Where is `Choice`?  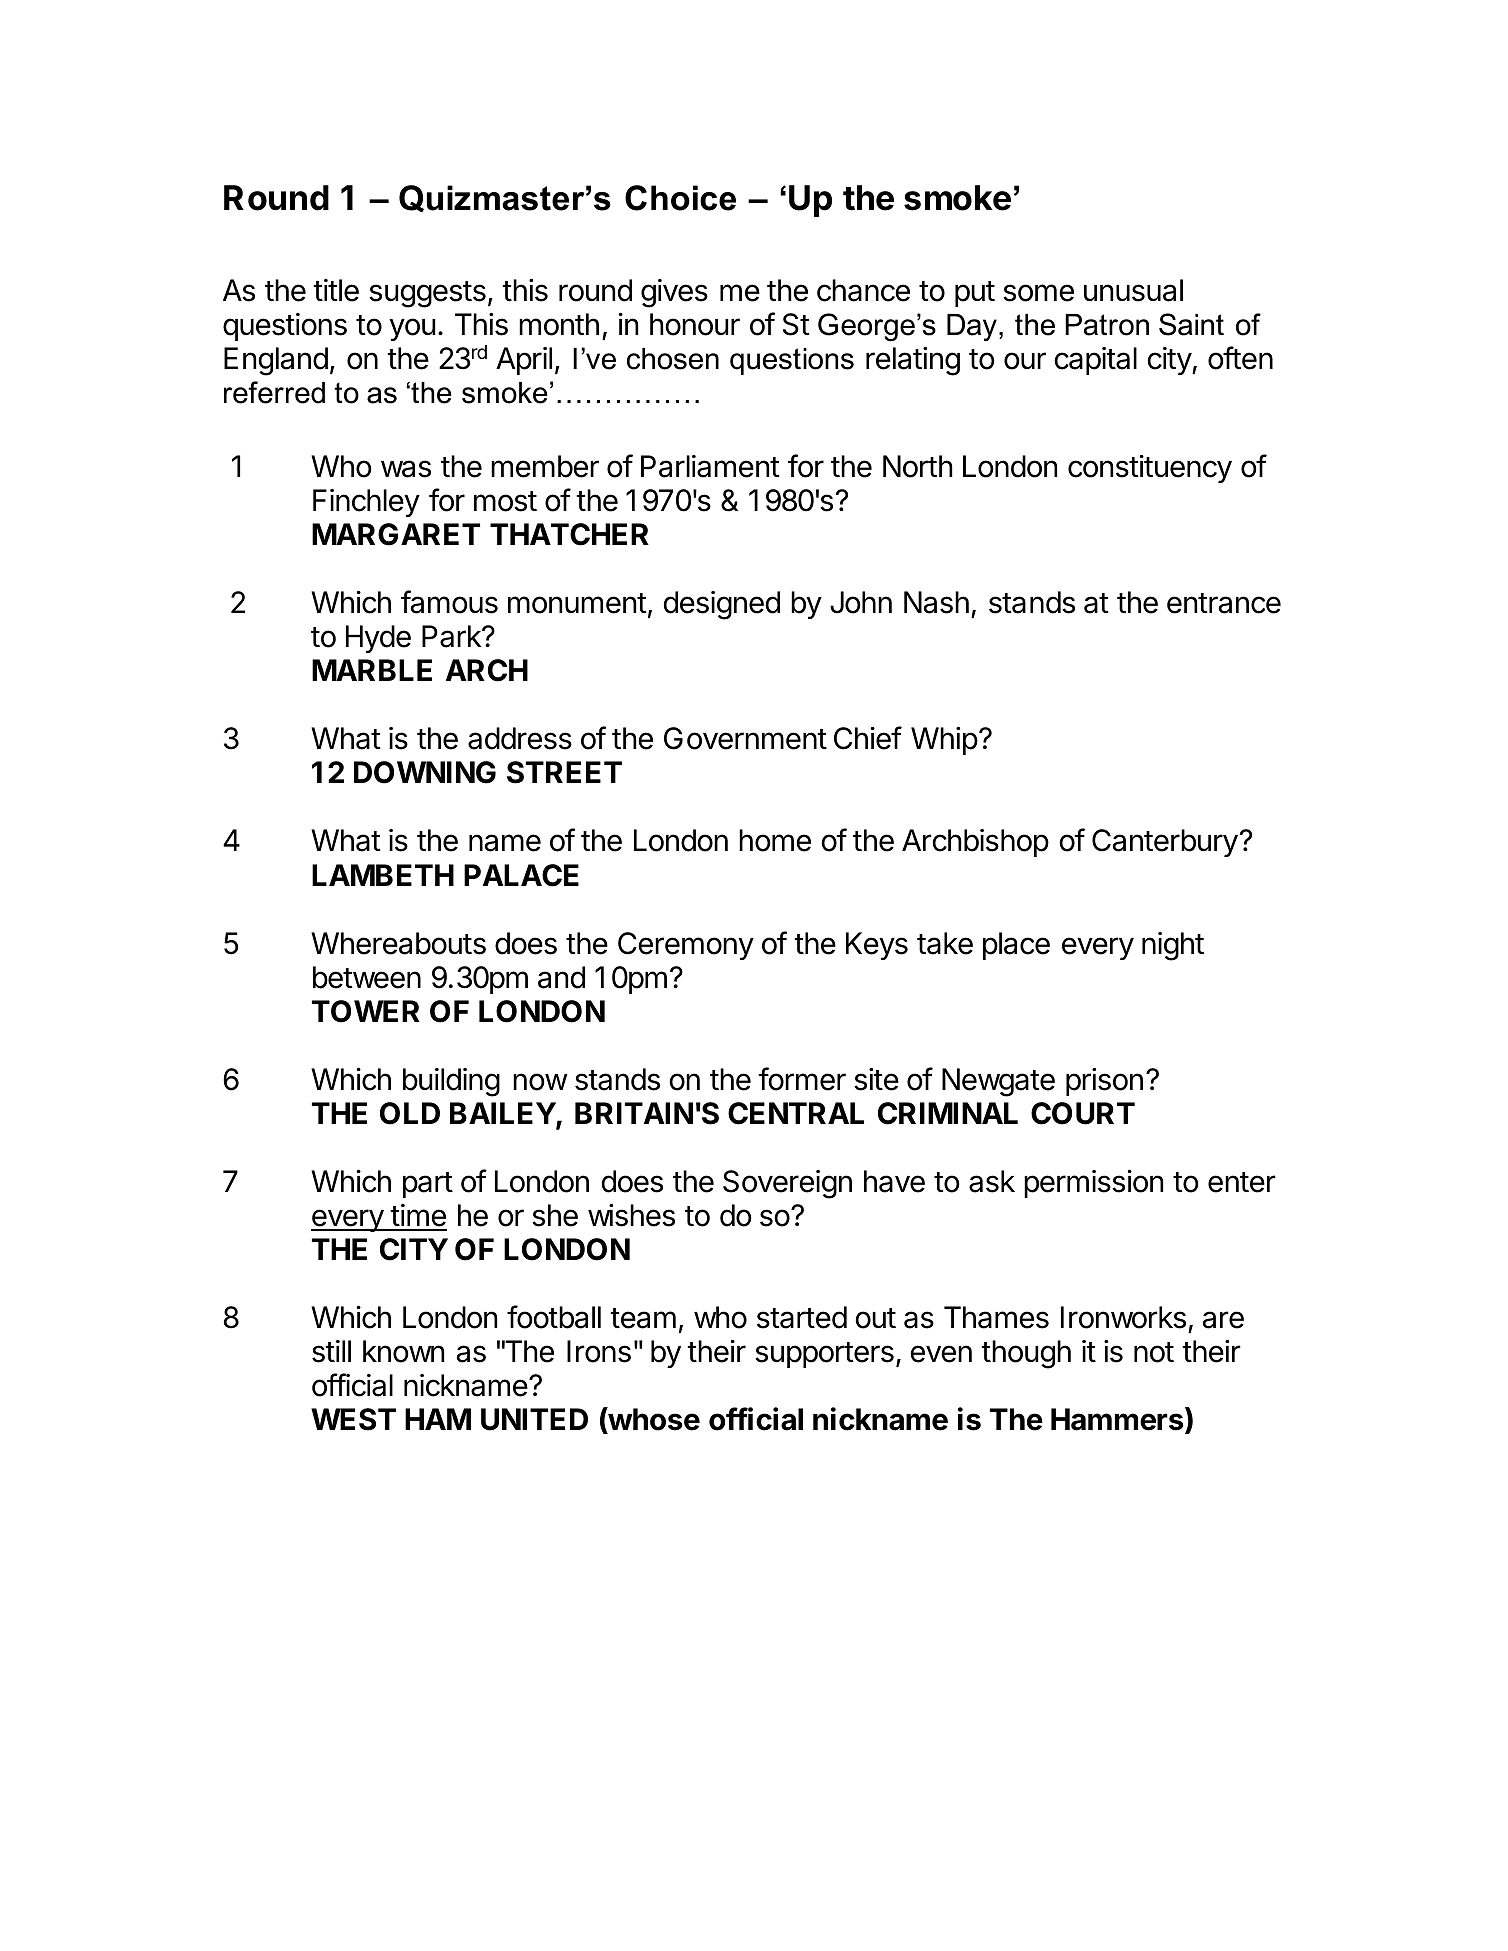
Choice is located at coordinates (680, 198).
